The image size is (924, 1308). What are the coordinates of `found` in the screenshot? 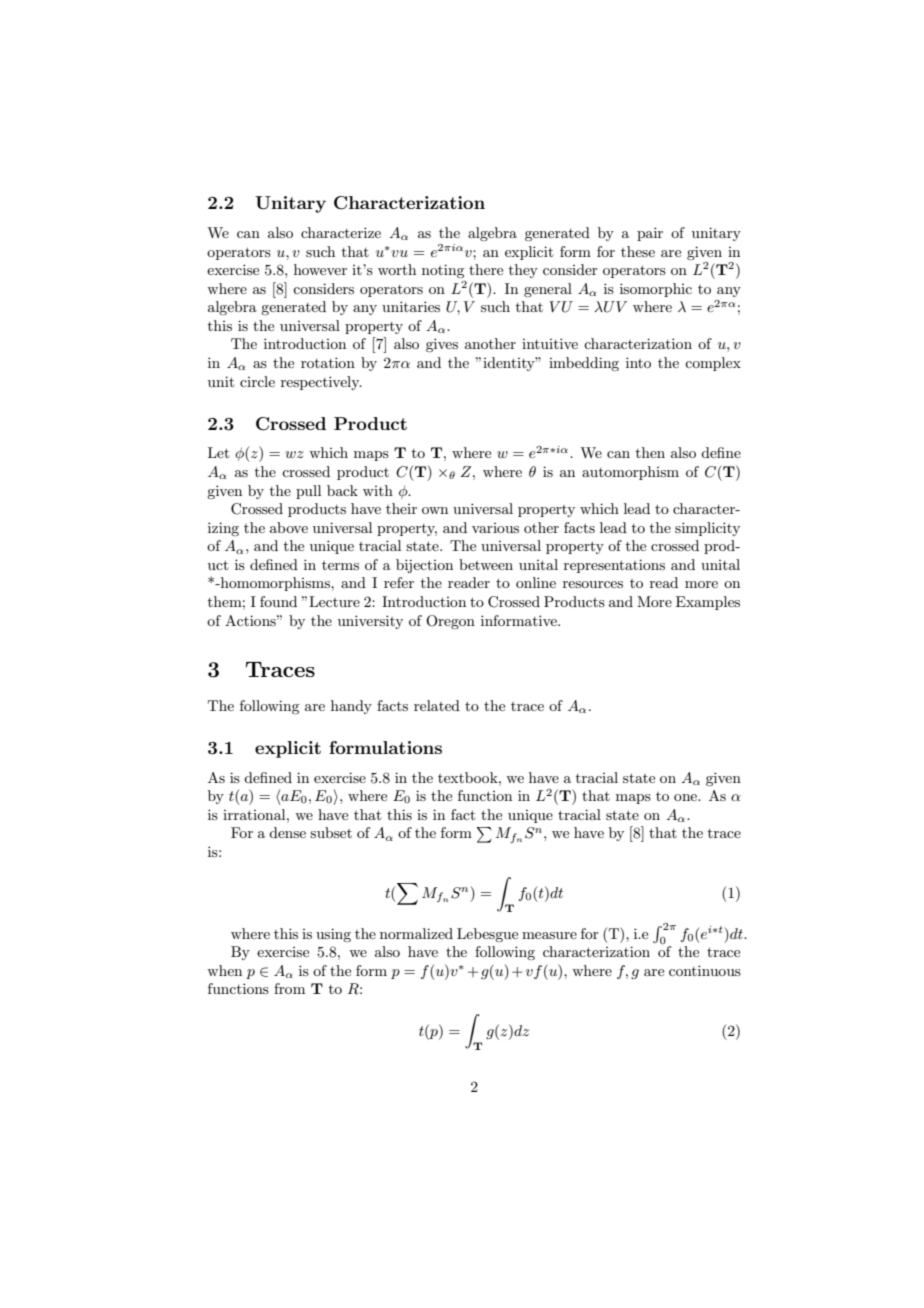 It's located at (278, 601).
